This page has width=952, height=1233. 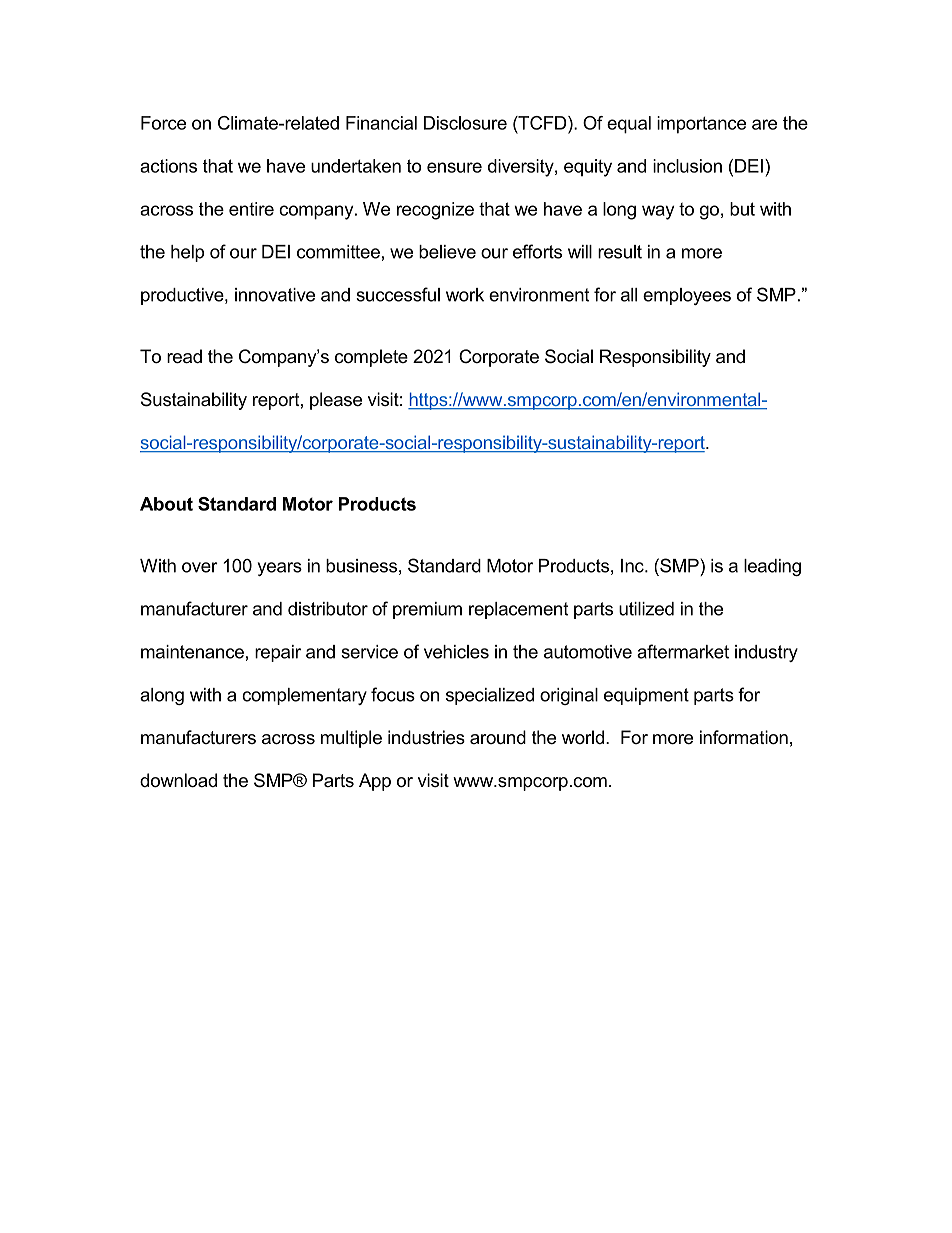 I want to click on importance, so click(x=701, y=125).
